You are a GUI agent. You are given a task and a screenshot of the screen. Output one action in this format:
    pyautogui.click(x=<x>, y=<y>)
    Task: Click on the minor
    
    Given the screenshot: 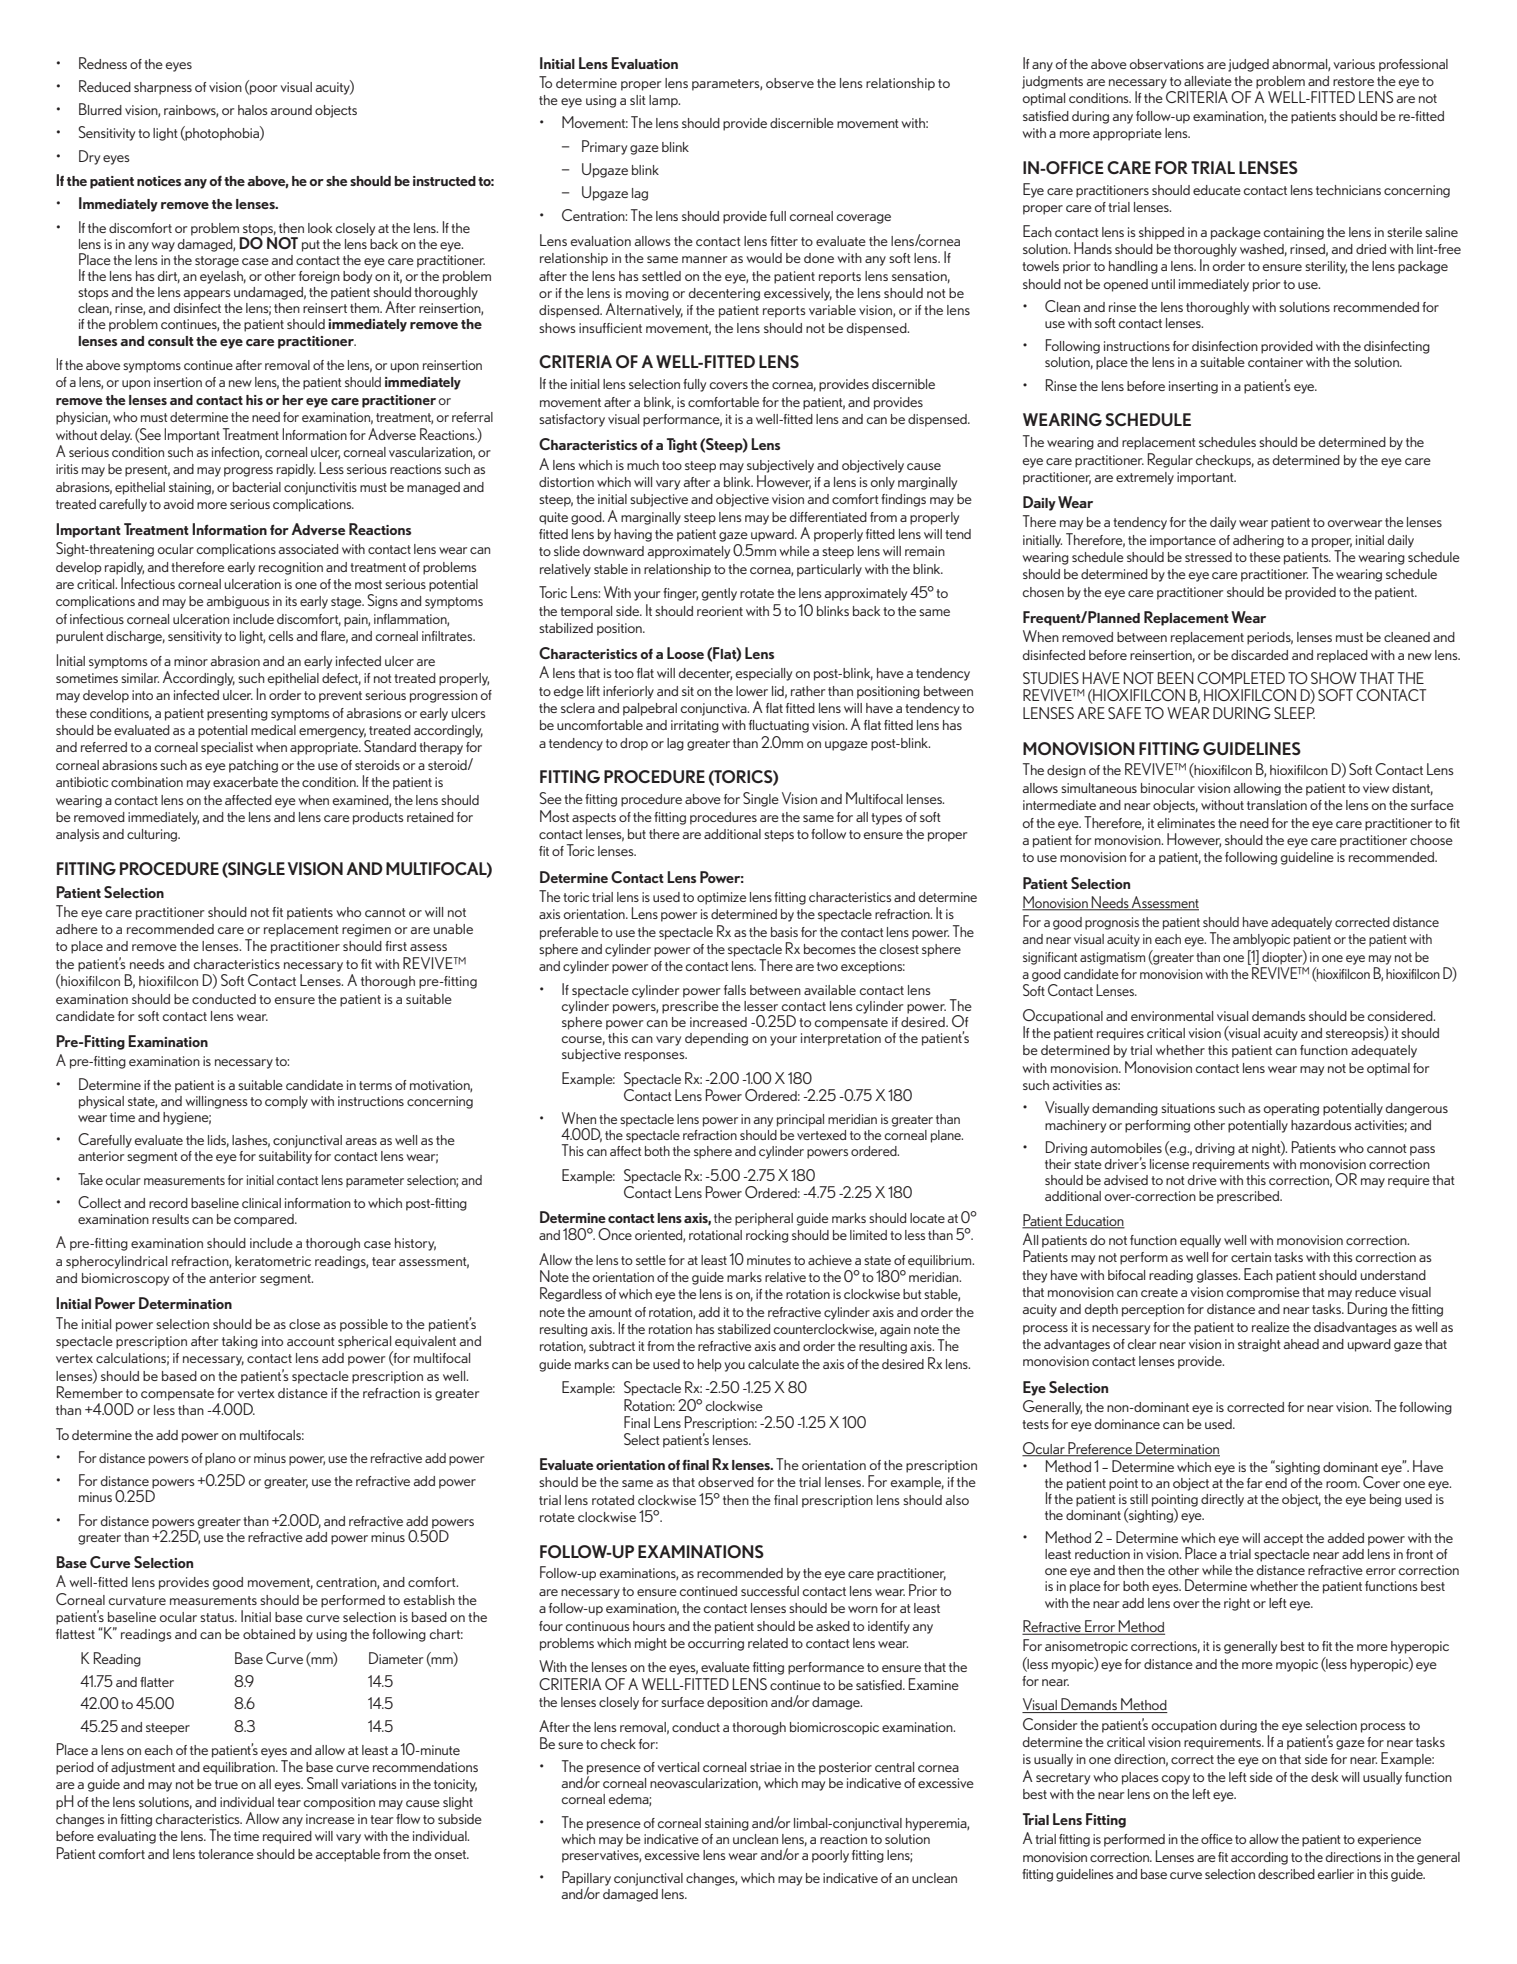 What is the action you would take?
    pyautogui.click(x=191, y=661)
